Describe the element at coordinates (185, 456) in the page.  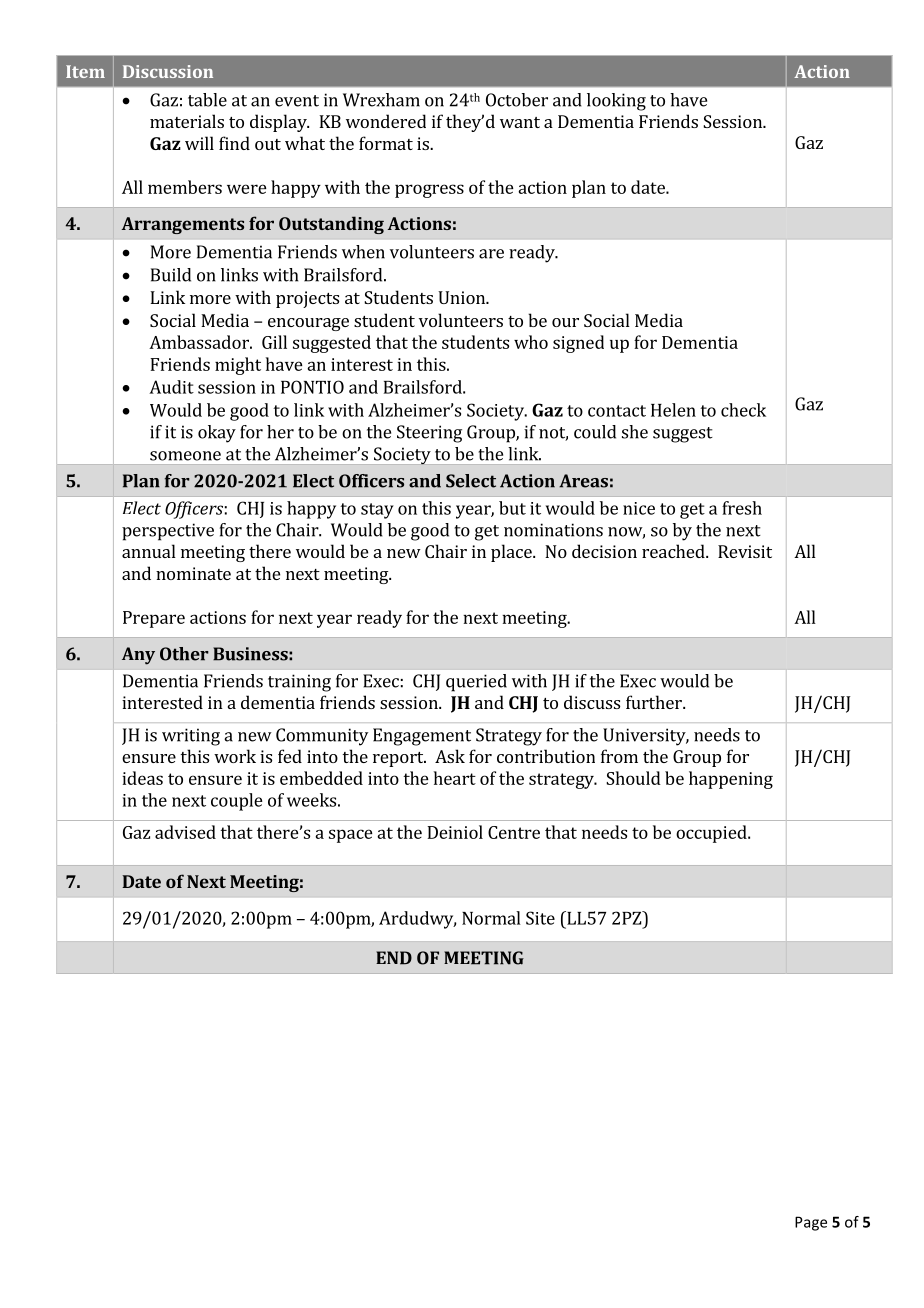
I see `someone` at that location.
